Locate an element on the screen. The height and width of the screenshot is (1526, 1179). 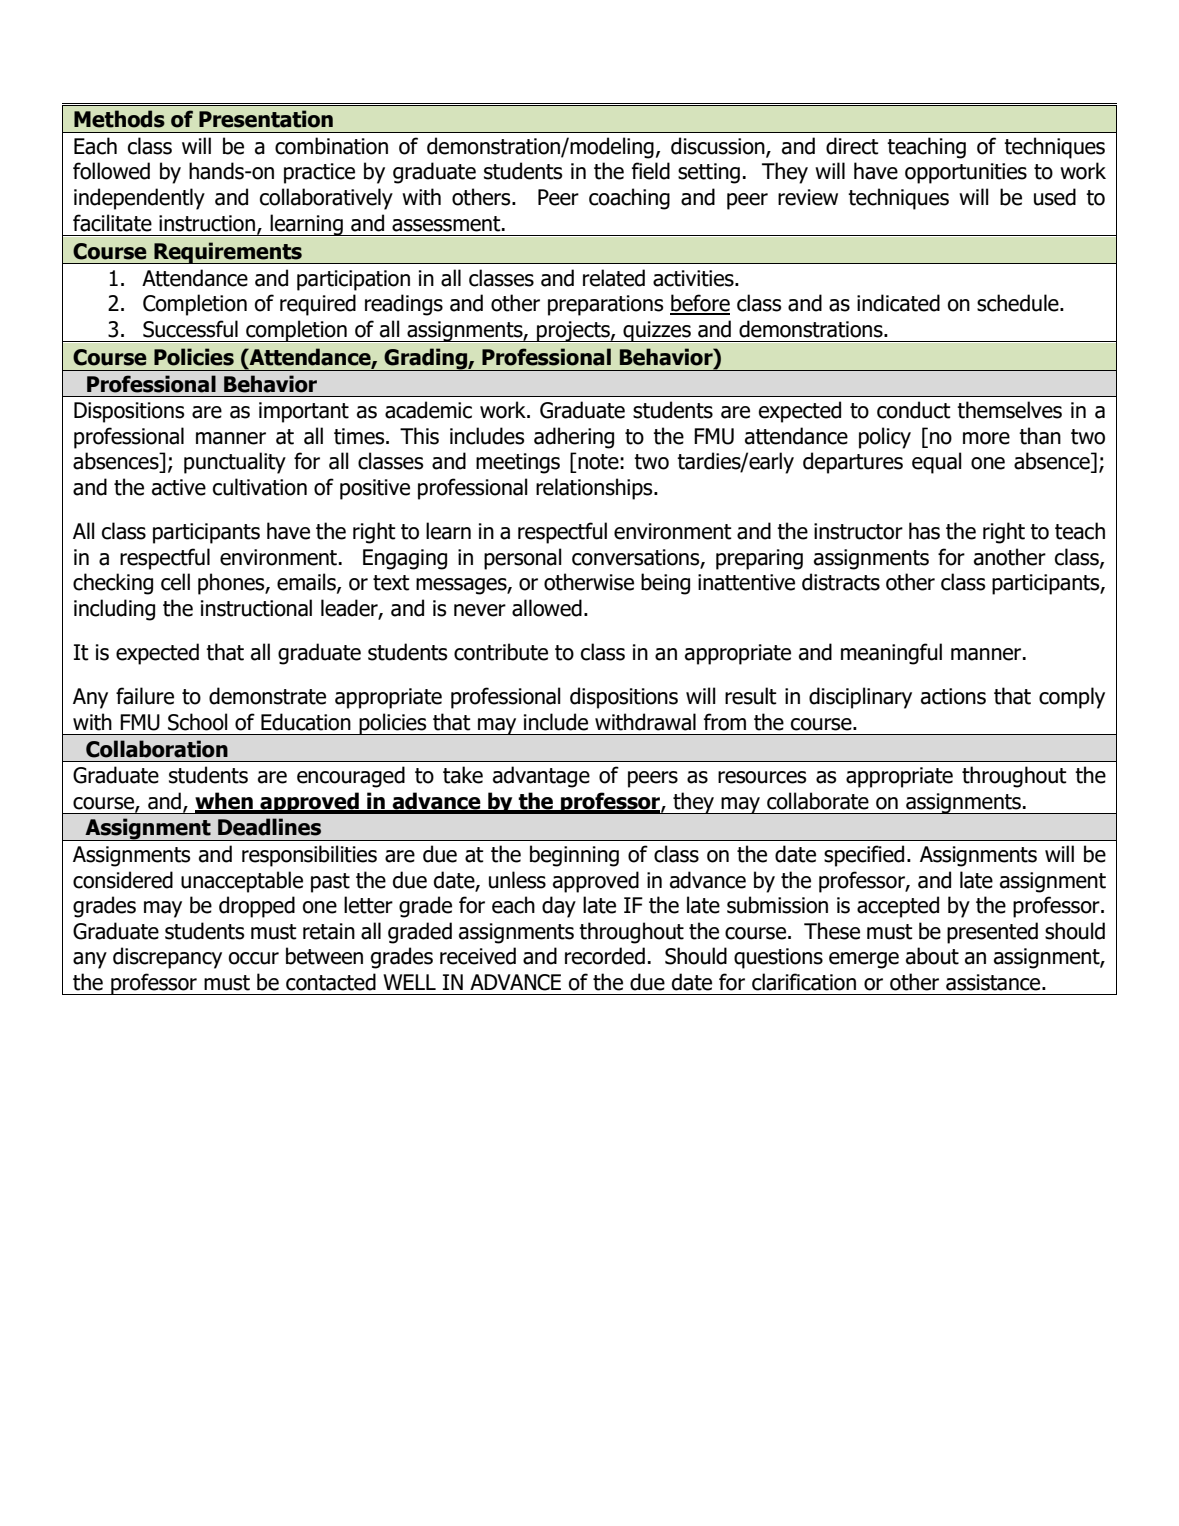
actions is located at coordinates (953, 696).
